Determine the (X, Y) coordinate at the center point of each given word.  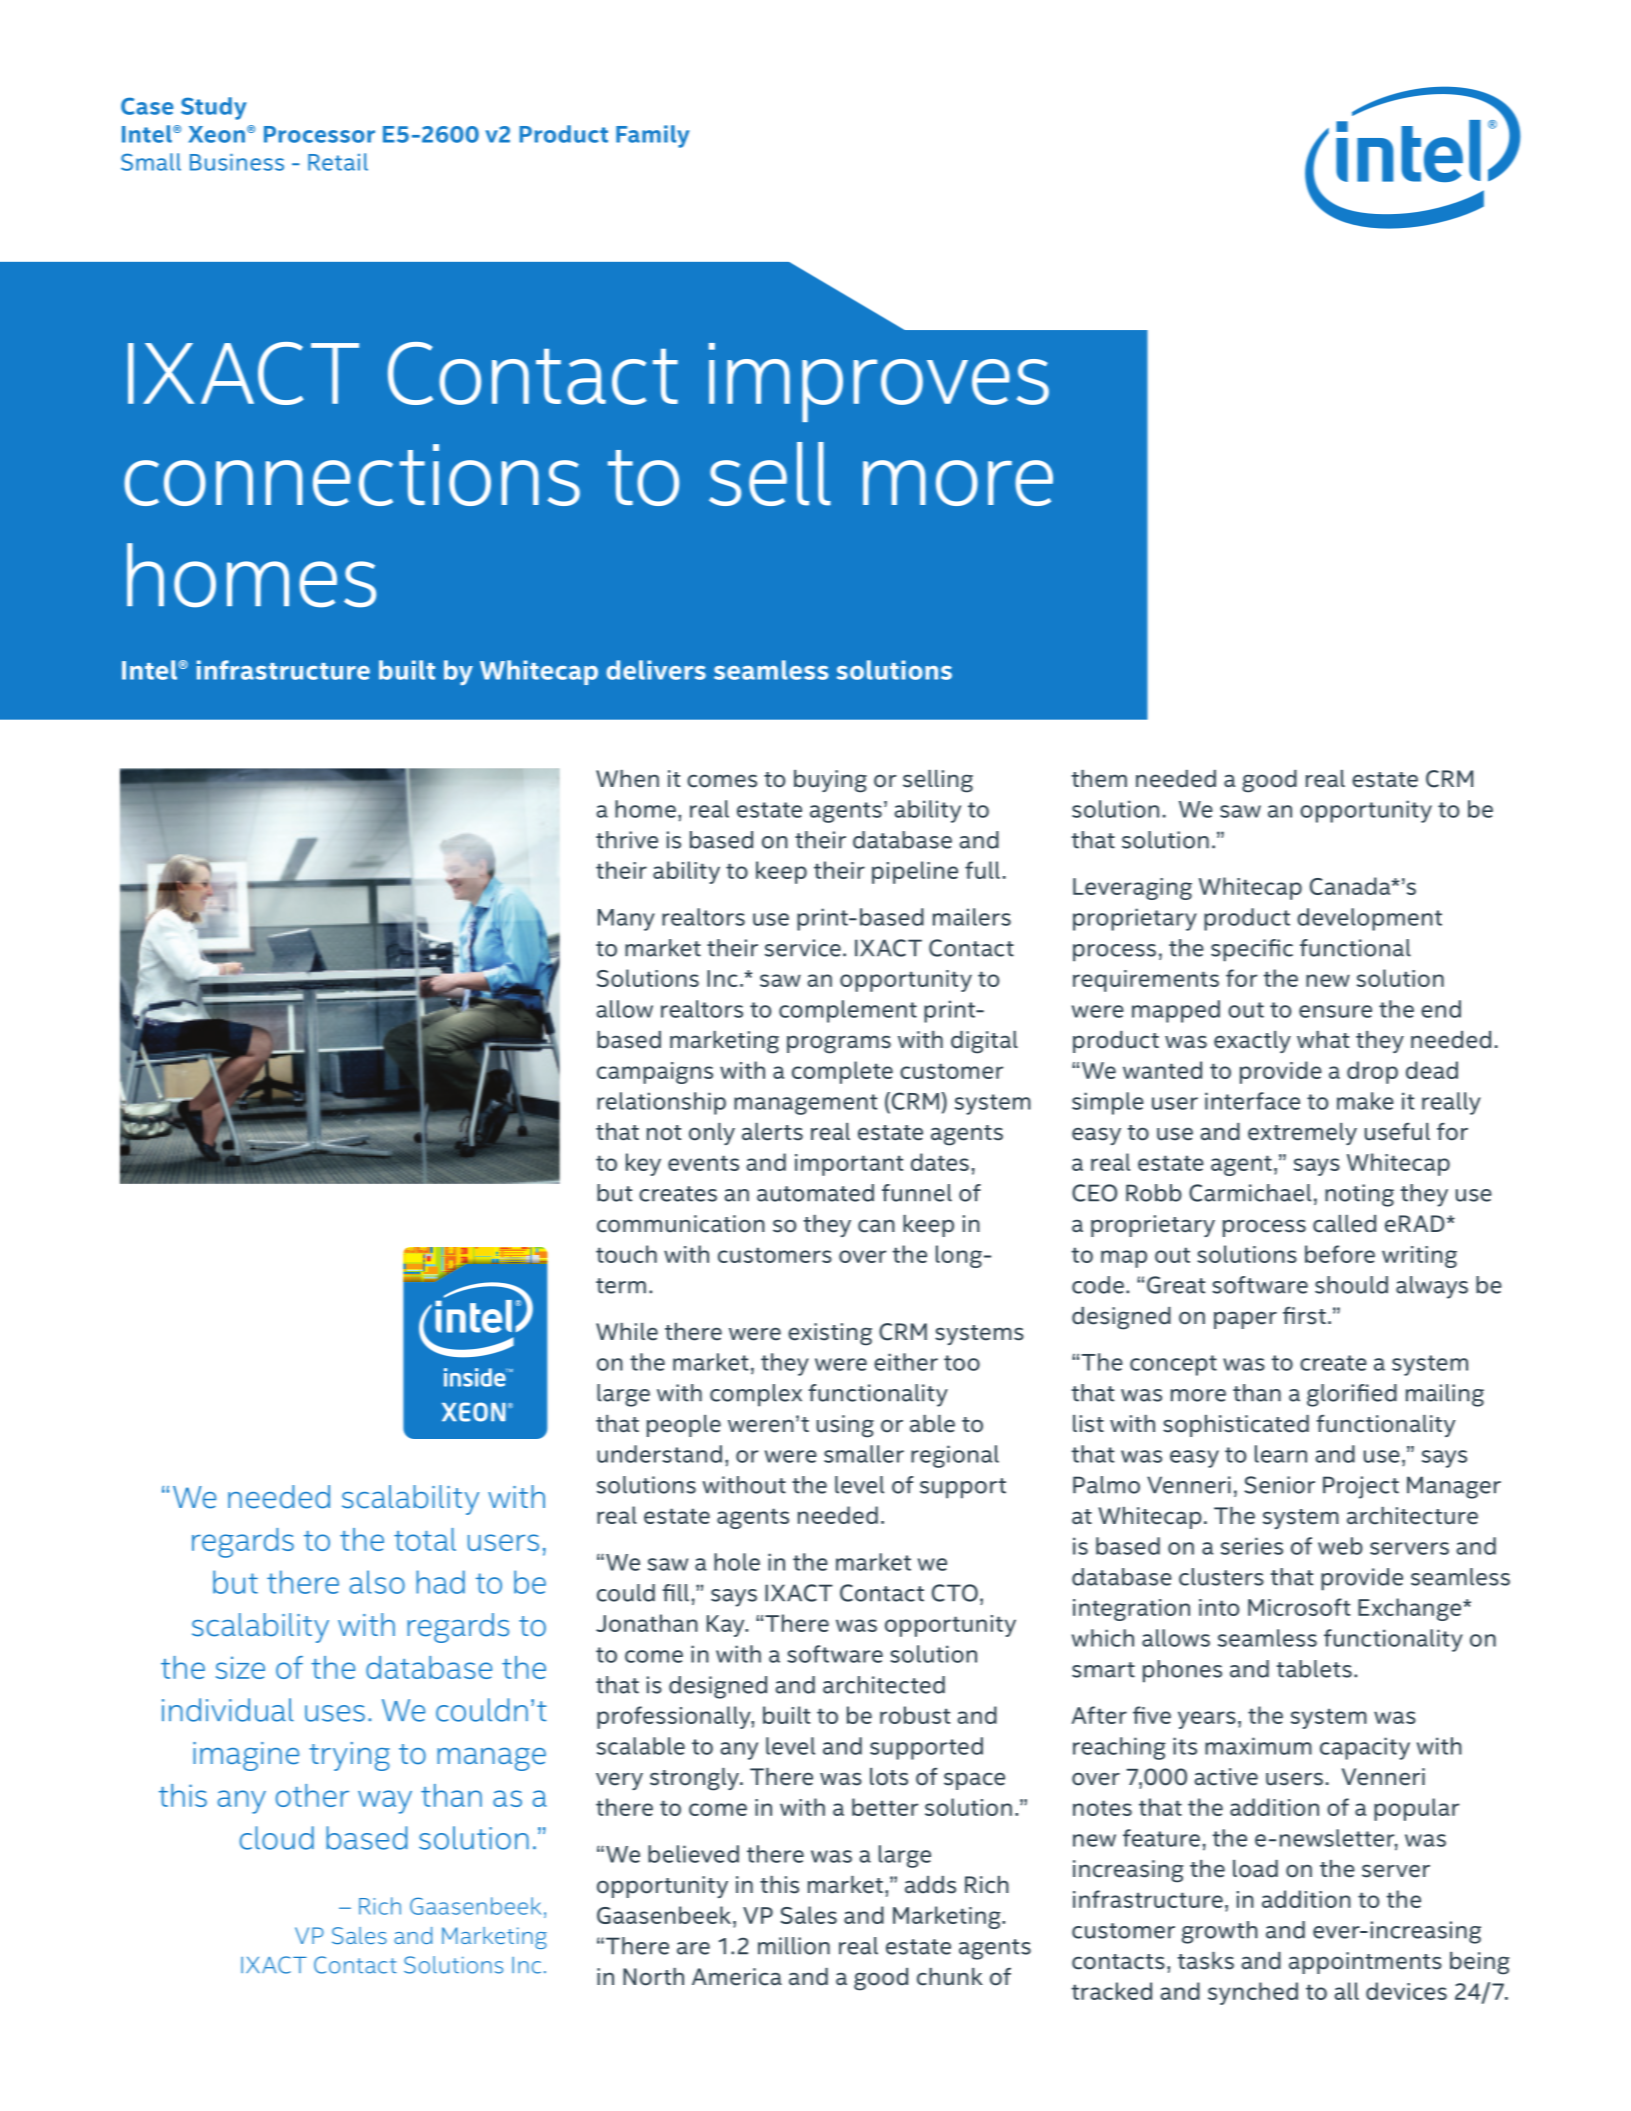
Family (653, 136)
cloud (277, 1838)
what (1323, 1039)
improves (879, 382)
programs (839, 1044)
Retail (338, 162)
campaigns (655, 1073)
